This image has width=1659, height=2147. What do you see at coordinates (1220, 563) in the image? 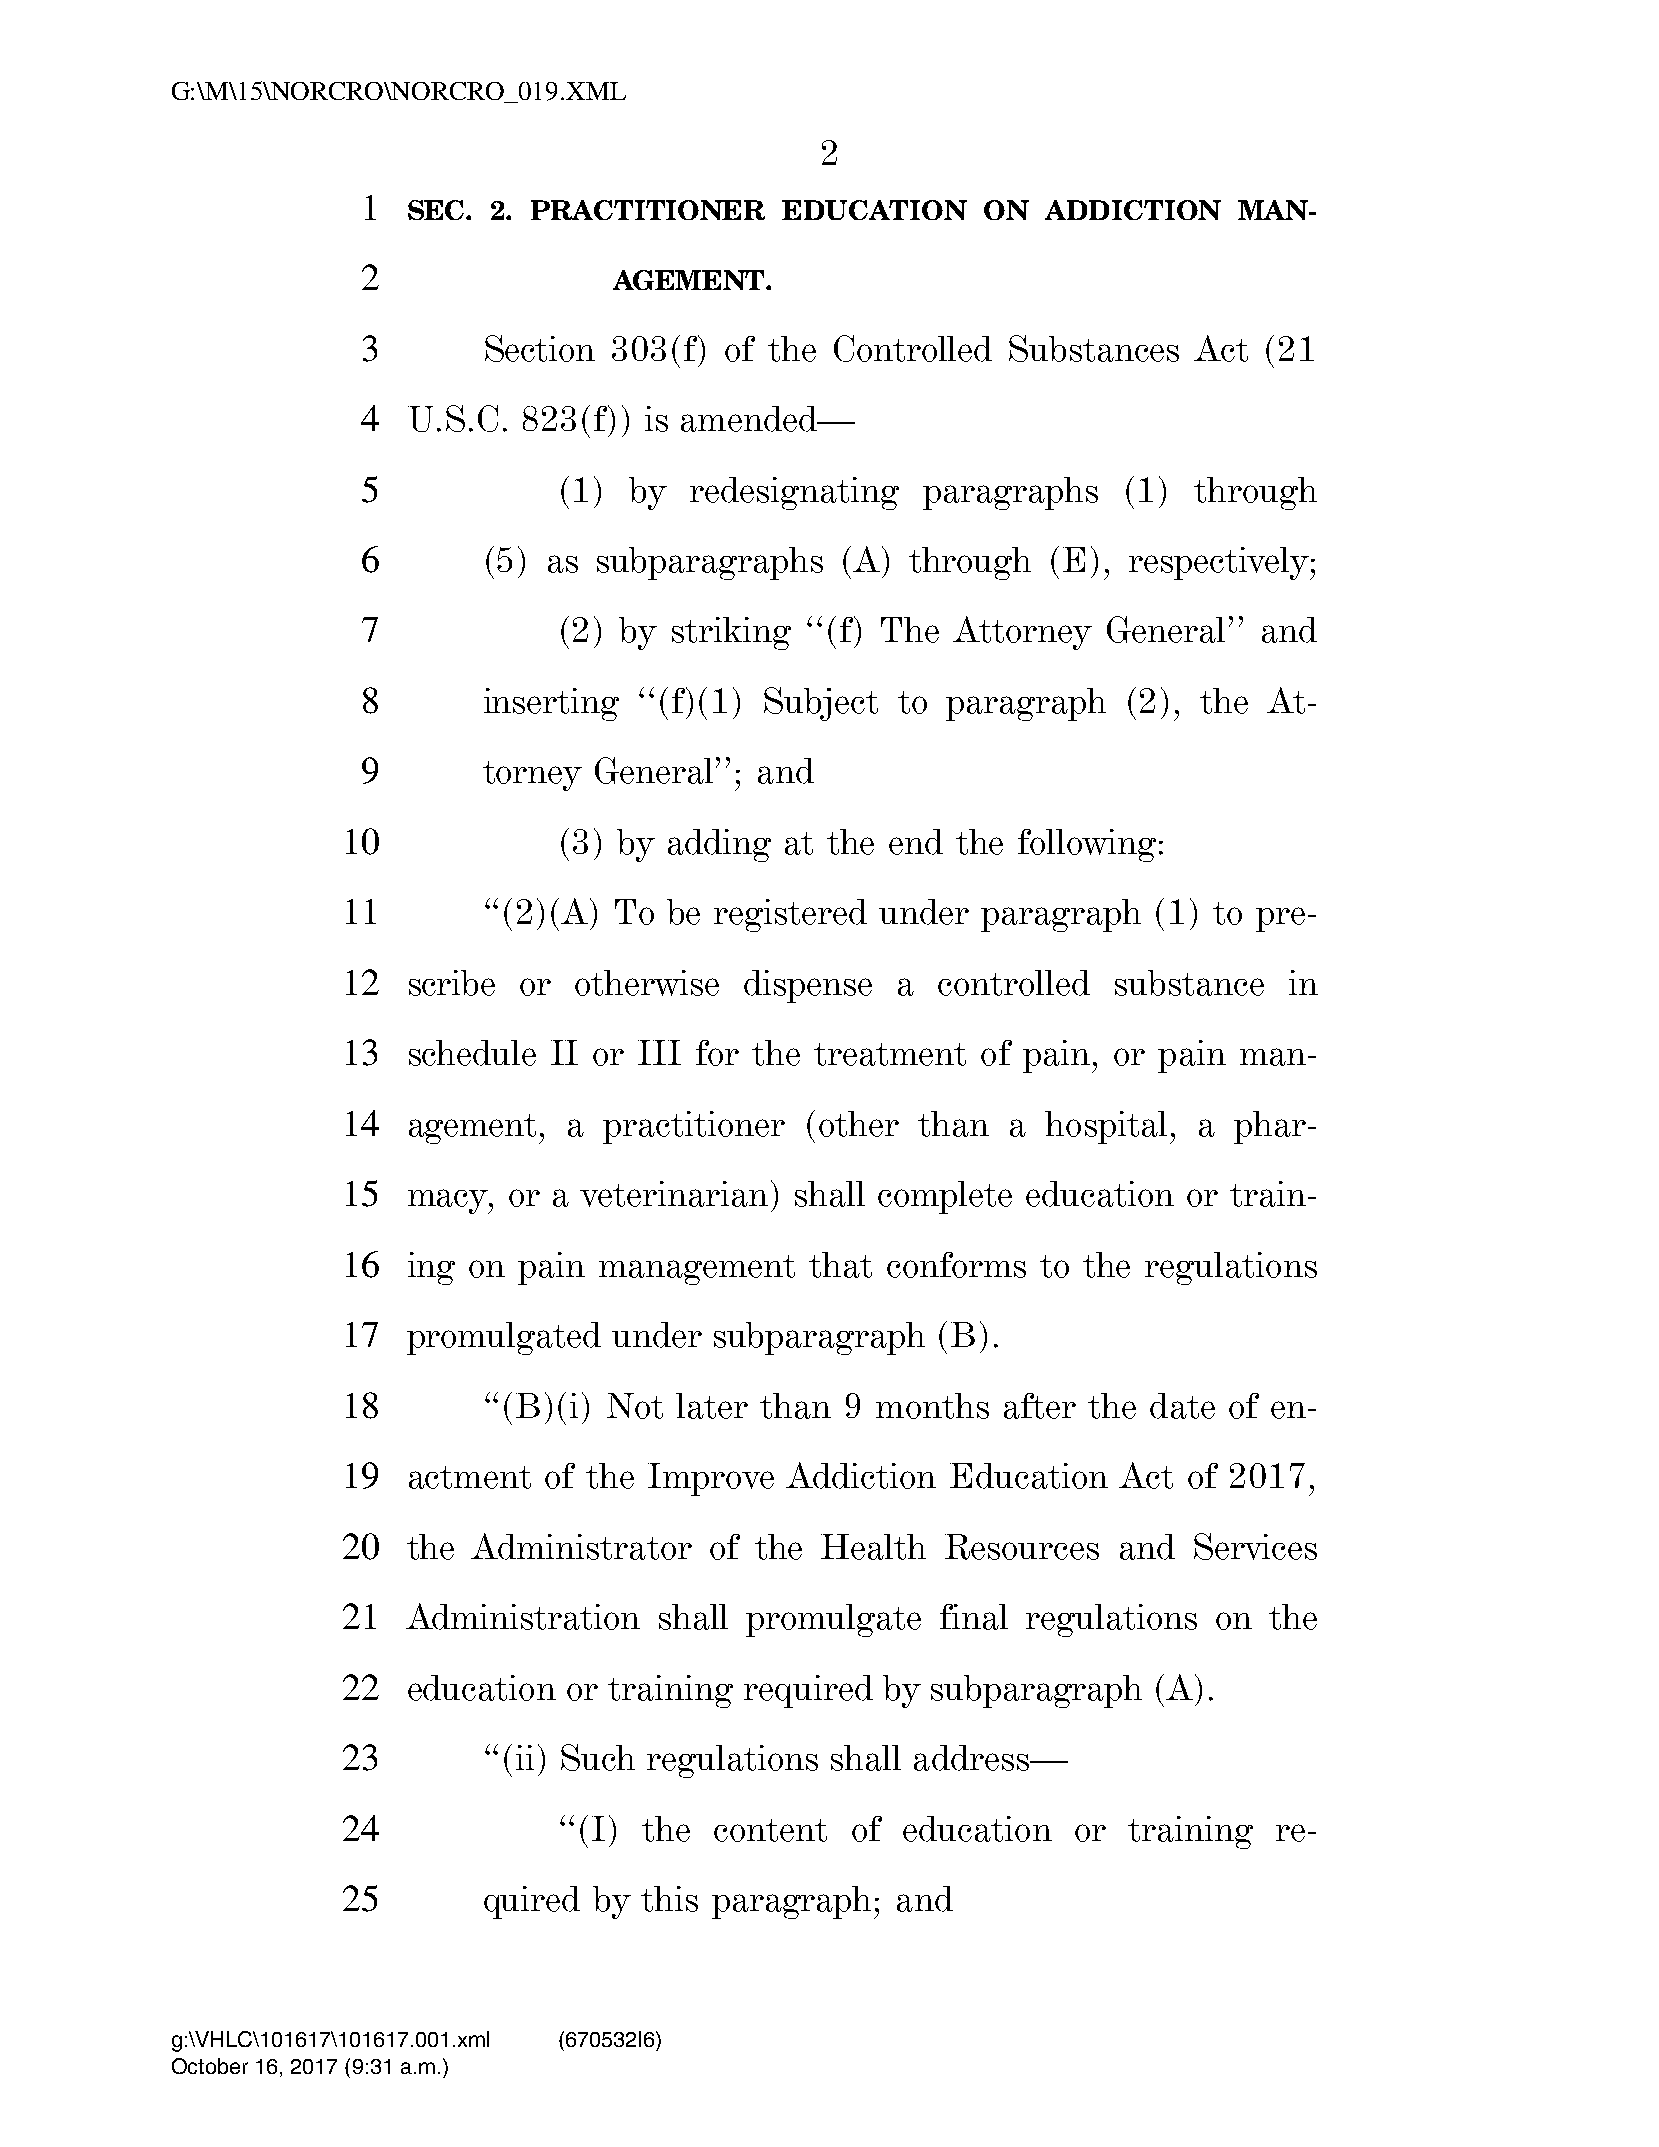
I see `respectively` at bounding box center [1220, 563].
